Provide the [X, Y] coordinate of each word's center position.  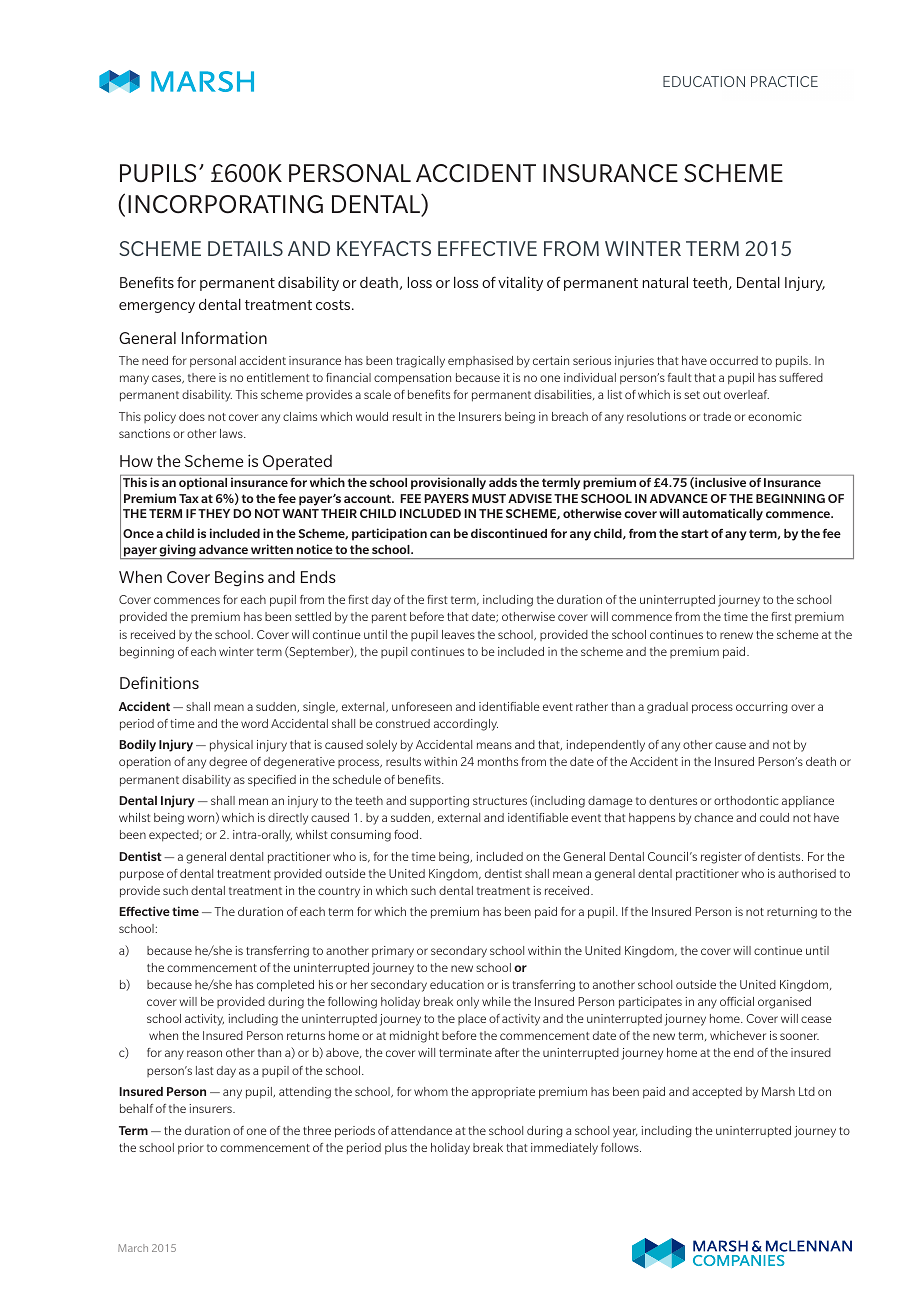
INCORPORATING [225, 204]
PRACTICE [784, 81]
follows [621, 1147]
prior [191, 1149]
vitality [520, 284]
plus [396, 1149]
